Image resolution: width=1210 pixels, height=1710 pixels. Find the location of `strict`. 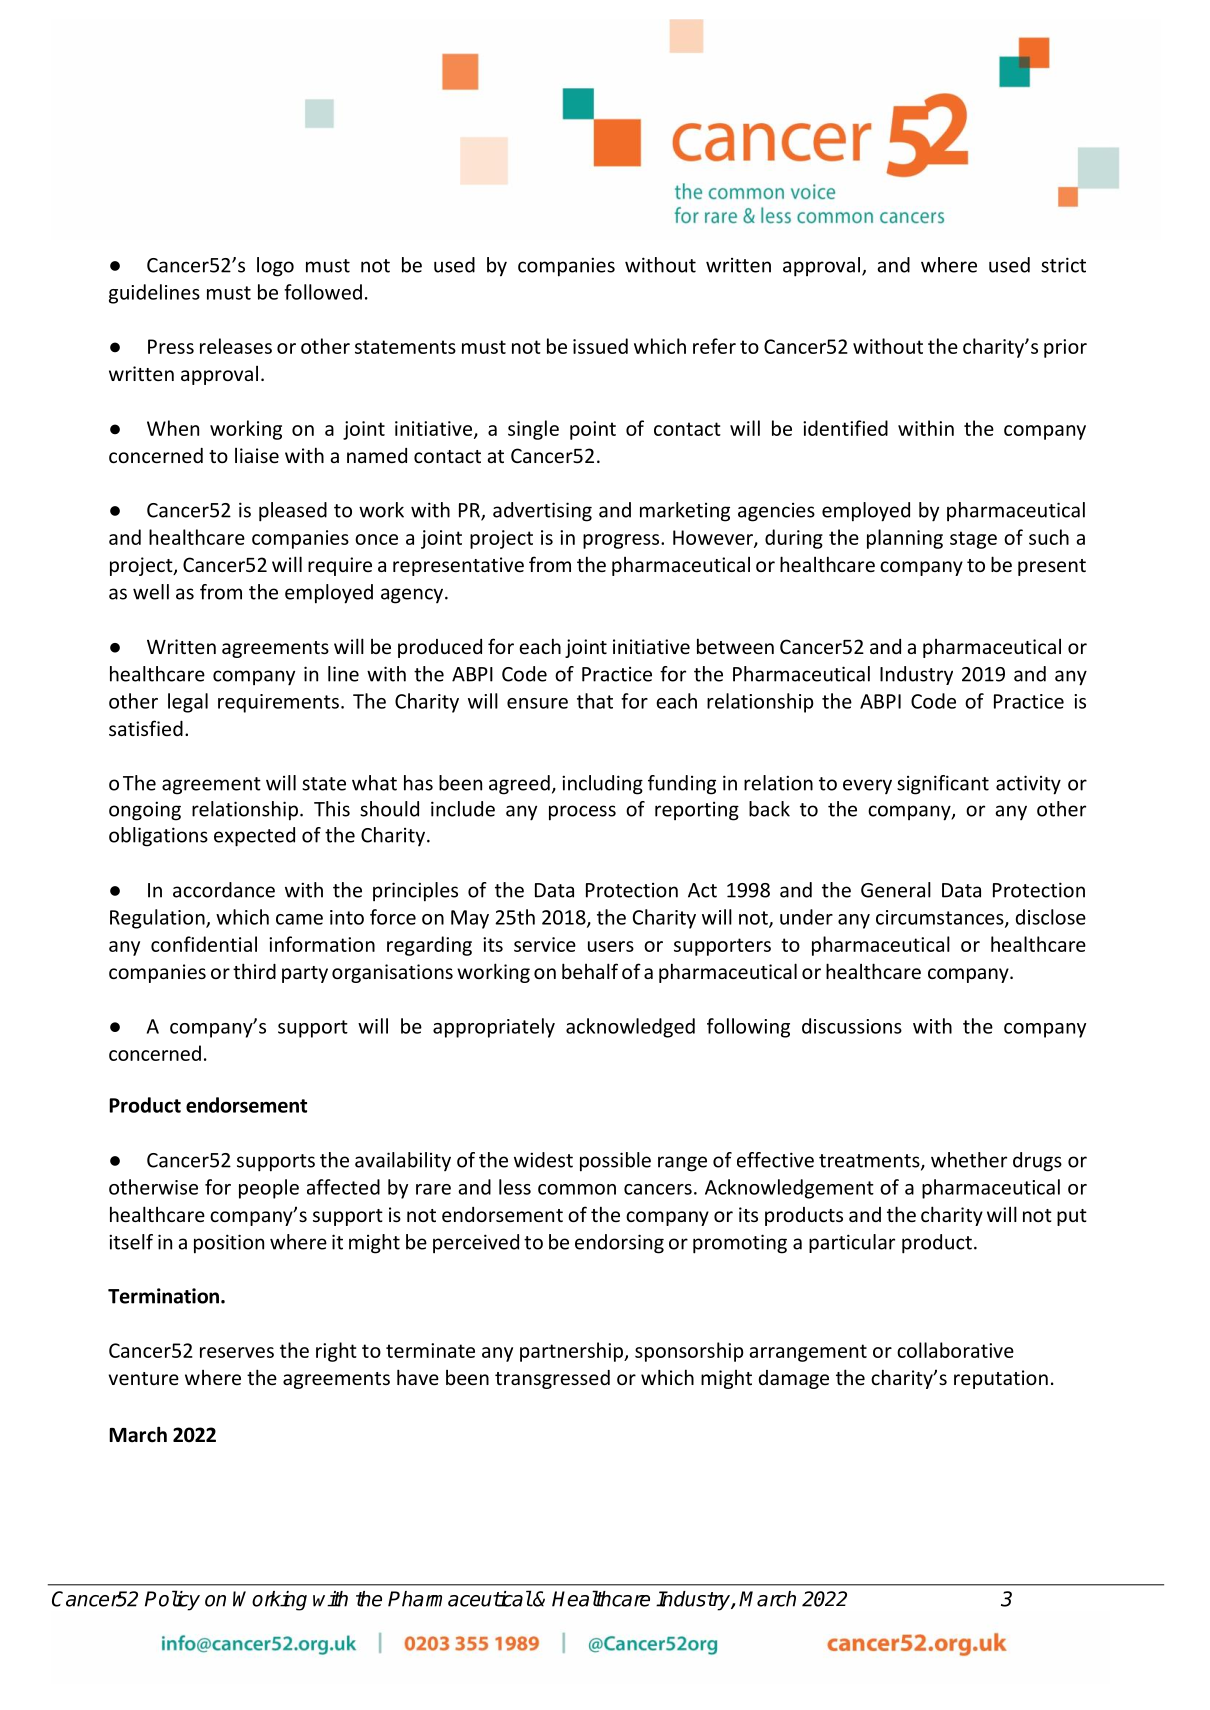

strict is located at coordinates (1063, 265).
